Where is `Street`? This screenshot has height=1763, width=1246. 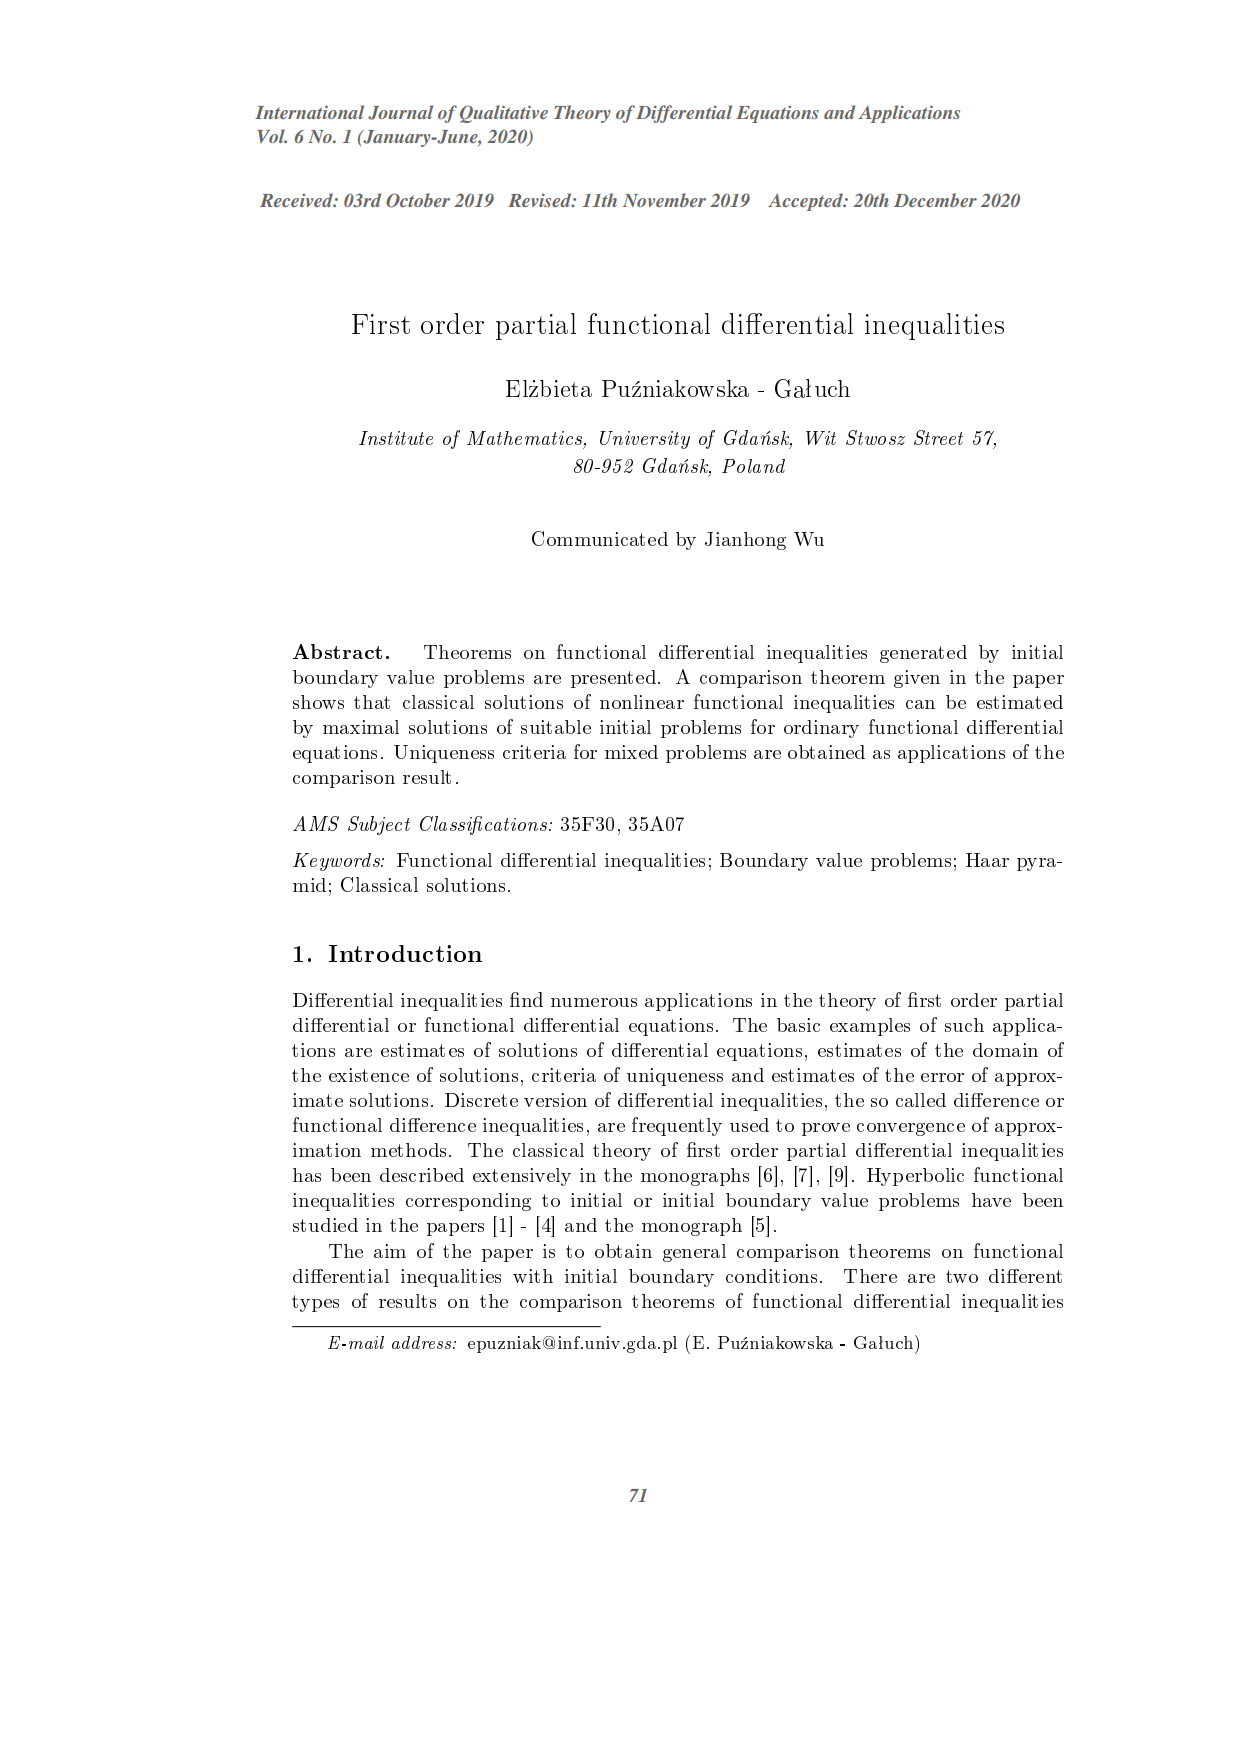 Street is located at coordinates (938, 437).
